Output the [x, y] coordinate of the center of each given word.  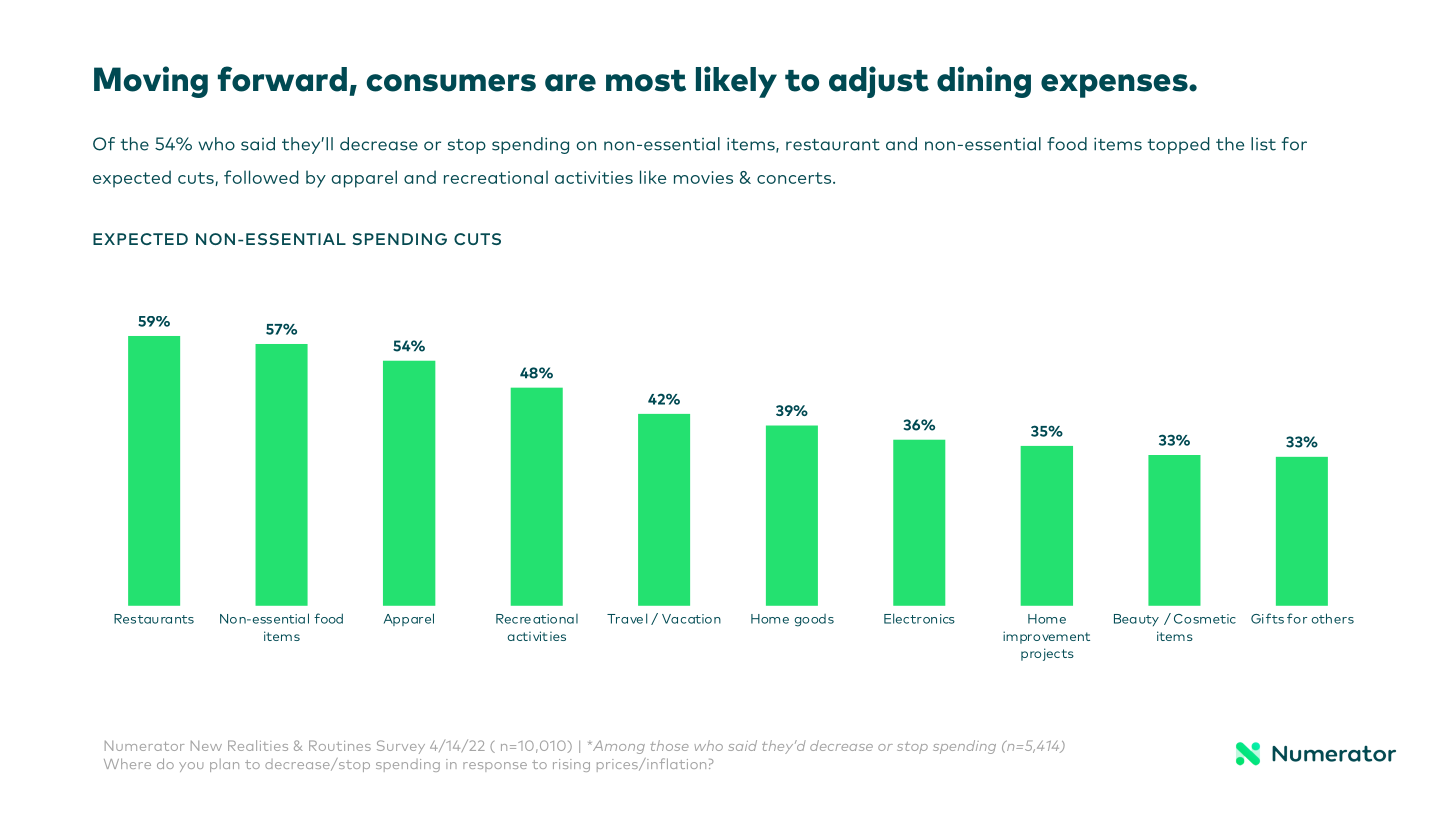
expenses [1115, 86]
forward [282, 79]
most [646, 81]
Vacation [691, 619]
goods [814, 620]
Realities [258, 745]
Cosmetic [1205, 619]
